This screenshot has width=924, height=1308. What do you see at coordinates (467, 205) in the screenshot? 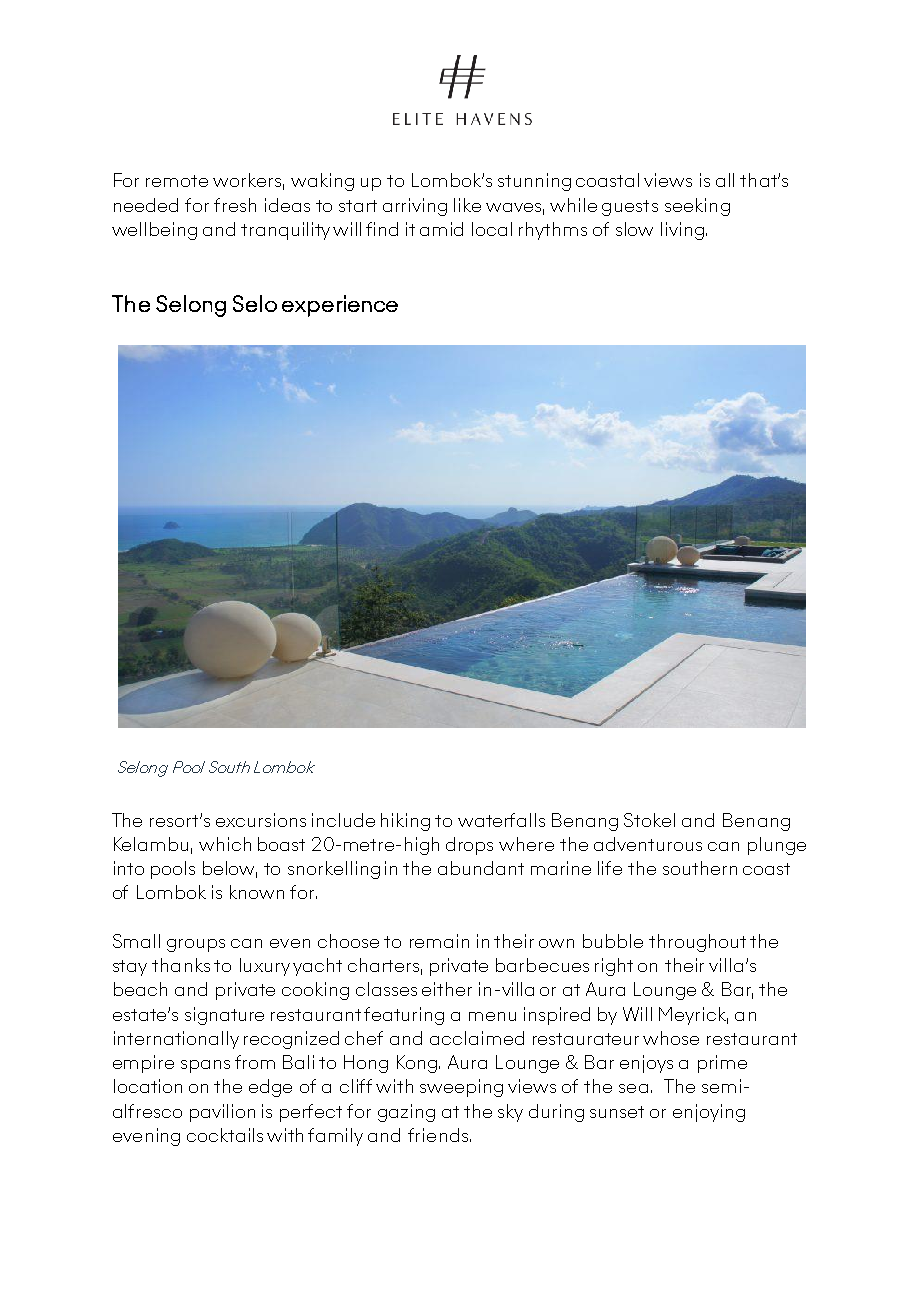
I see `like` at bounding box center [467, 205].
